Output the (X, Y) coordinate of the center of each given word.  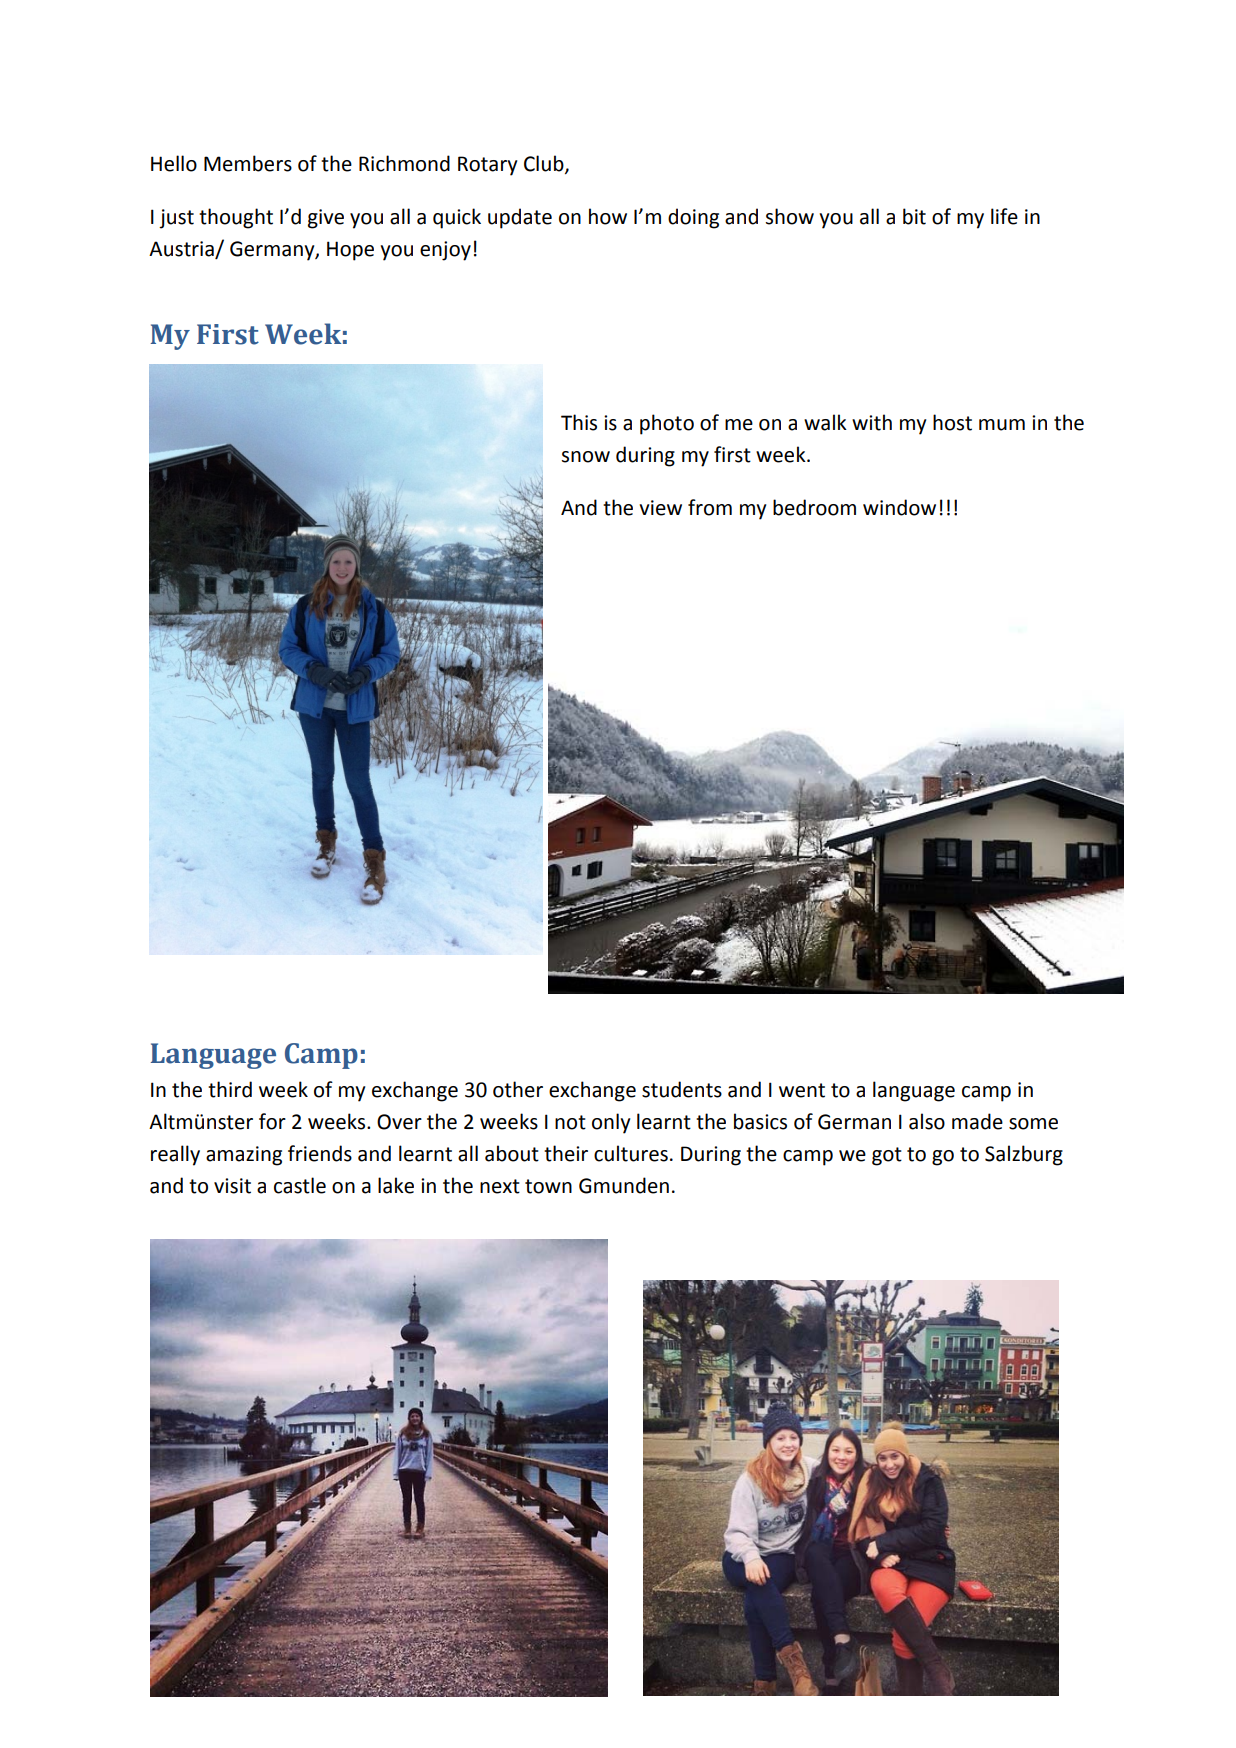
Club (545, 164)
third (230, 1089)
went (802, 1090)
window (899, 507)
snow (586, 457)
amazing (244, 1156)
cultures (631, 1153)
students (682, 1089)
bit (914, 216)
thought (236, 218)
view (660, 508)
